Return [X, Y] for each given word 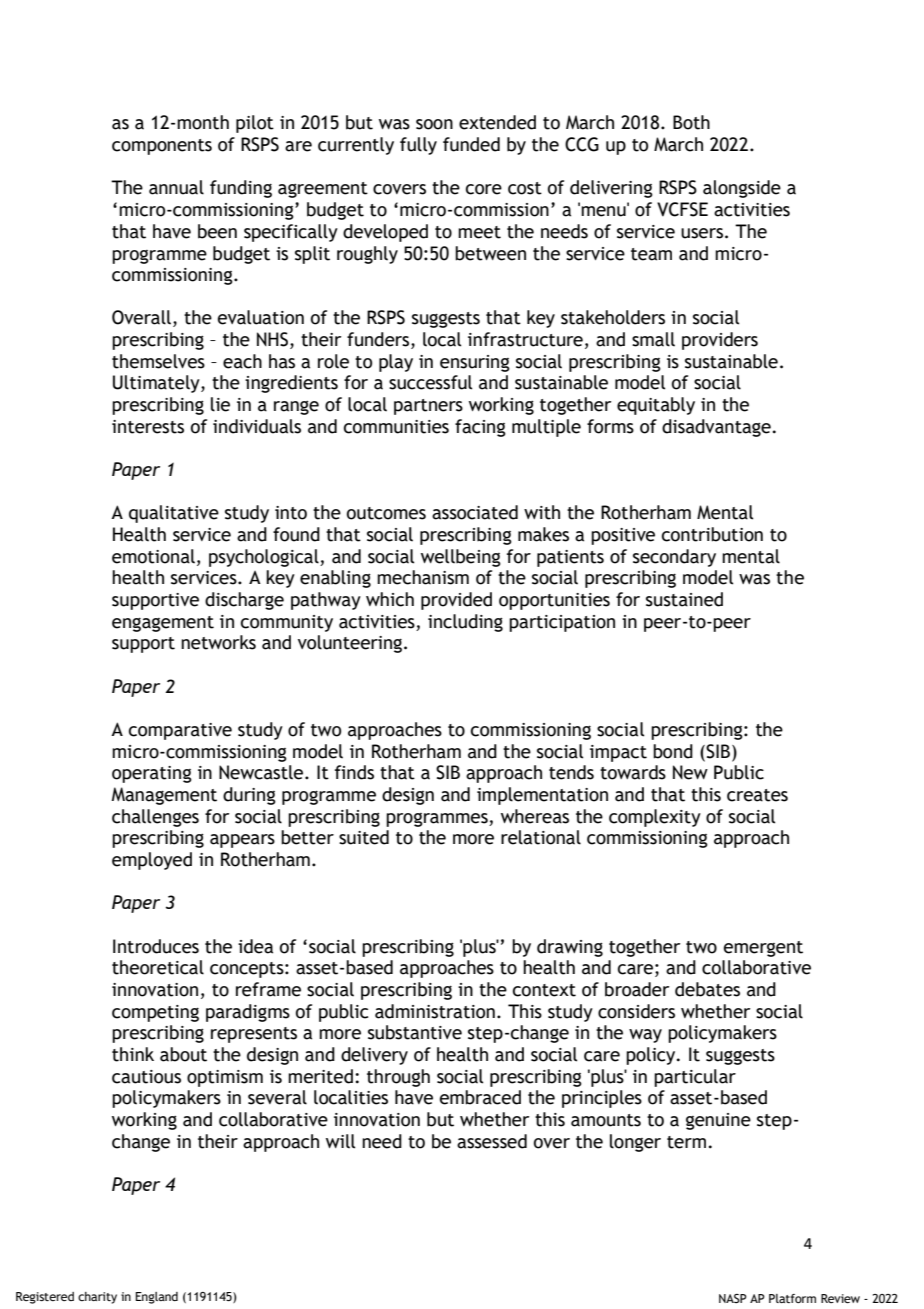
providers [720, 341]
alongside [742, 189]
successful [430, 382]
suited [364, 837]
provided [456, 601]
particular [695, 1078]
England [156, 1298]
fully [418, 146]
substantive [415, 1032]
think [133, 1054]
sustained [684, 599]
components [162, 147]
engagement [163, 624]
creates [757, 795]
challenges [155, 818]
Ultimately [157, 384]
